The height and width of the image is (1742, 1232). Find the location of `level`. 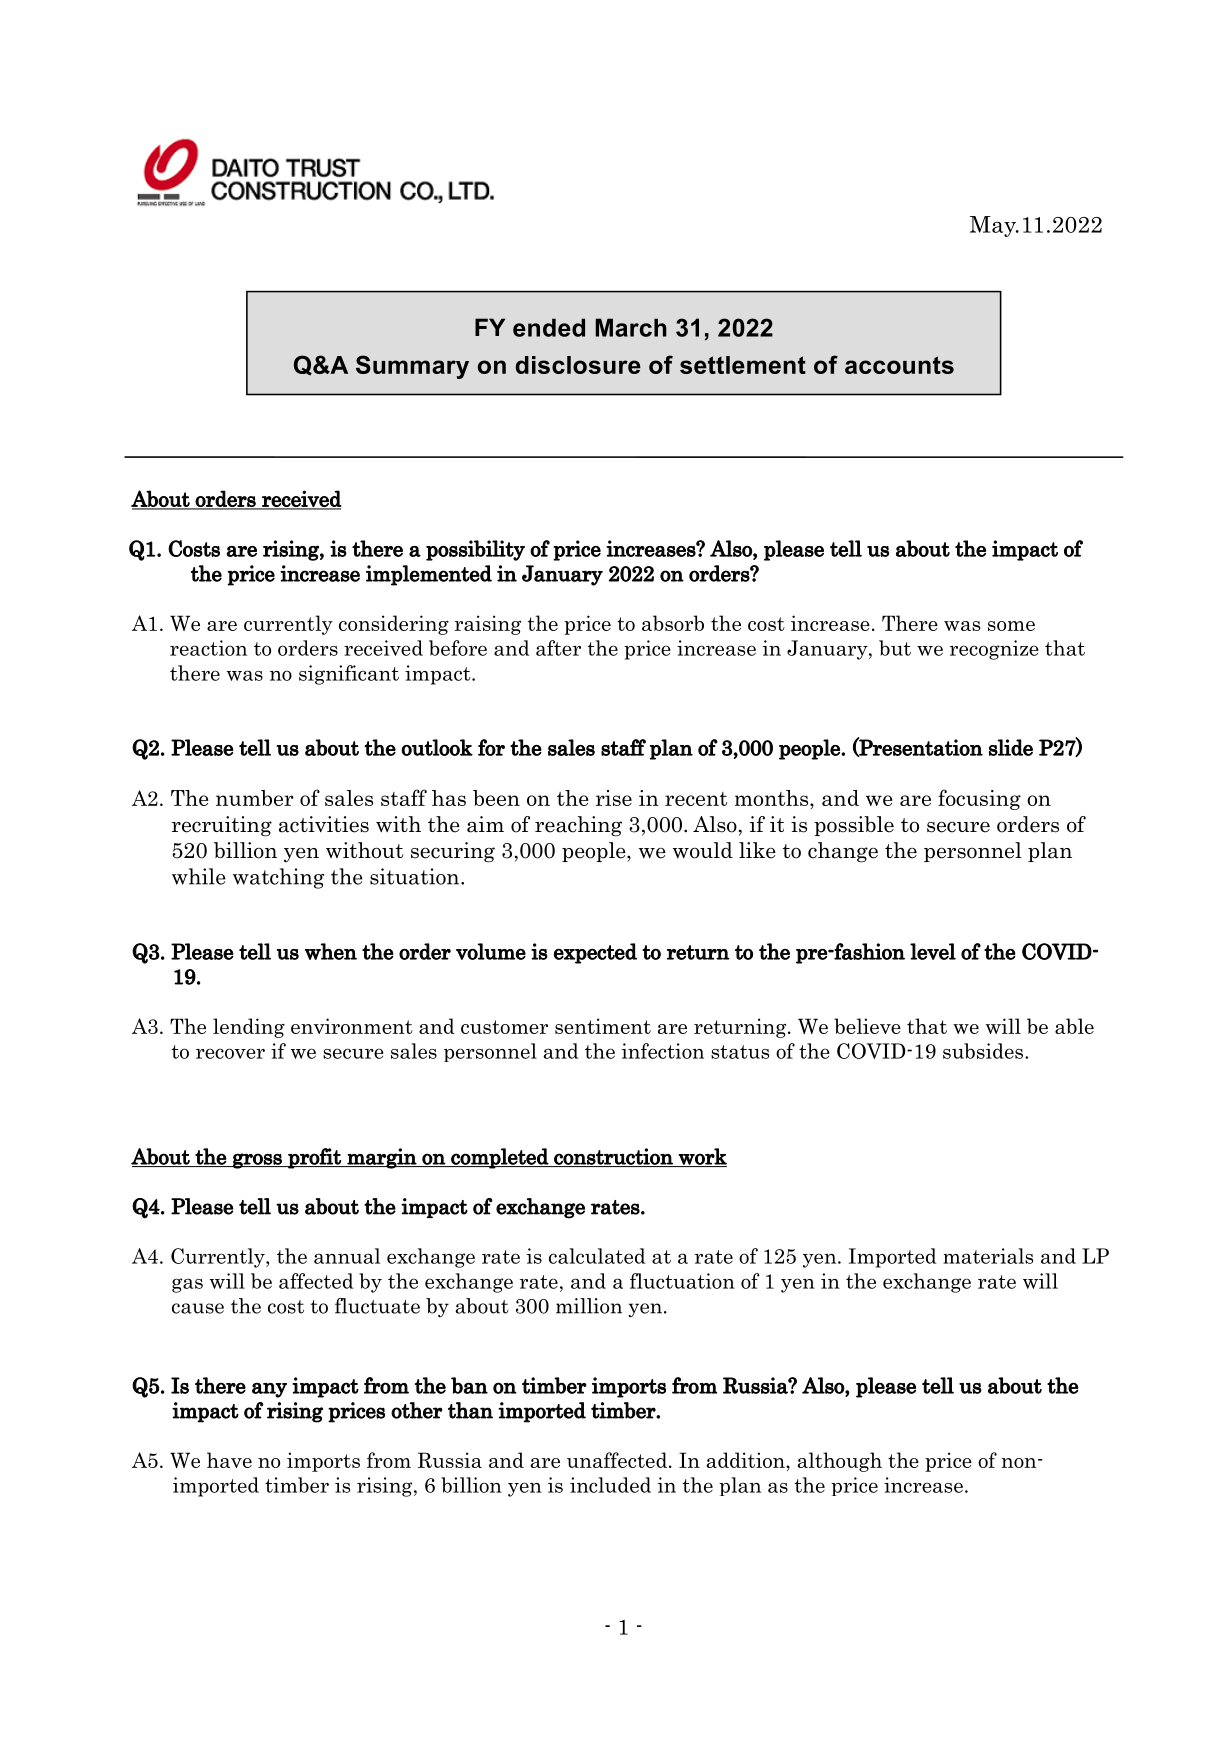

level is located at coordinates (933, 951).
